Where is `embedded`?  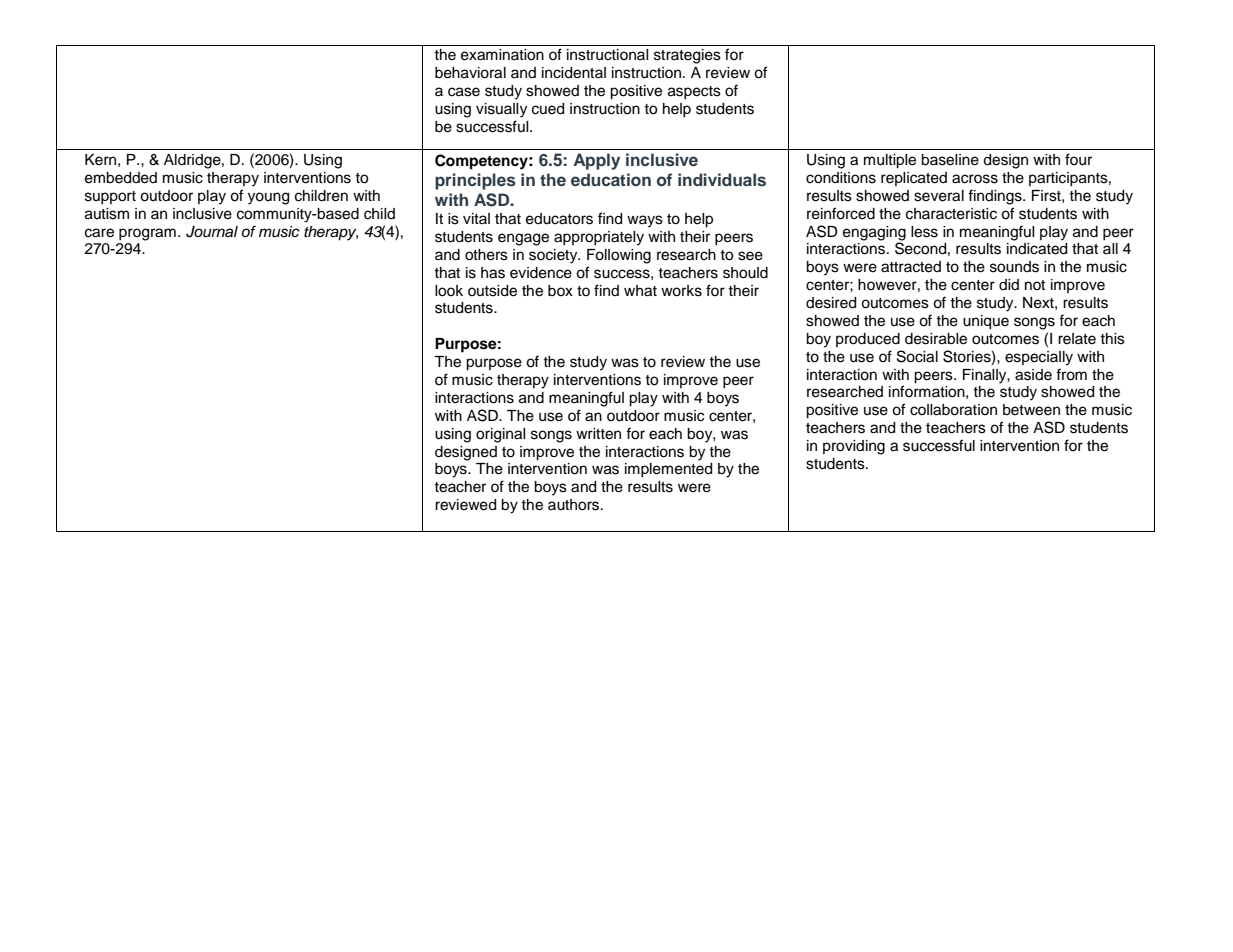 embedded is located at coordinates (121, 178).
